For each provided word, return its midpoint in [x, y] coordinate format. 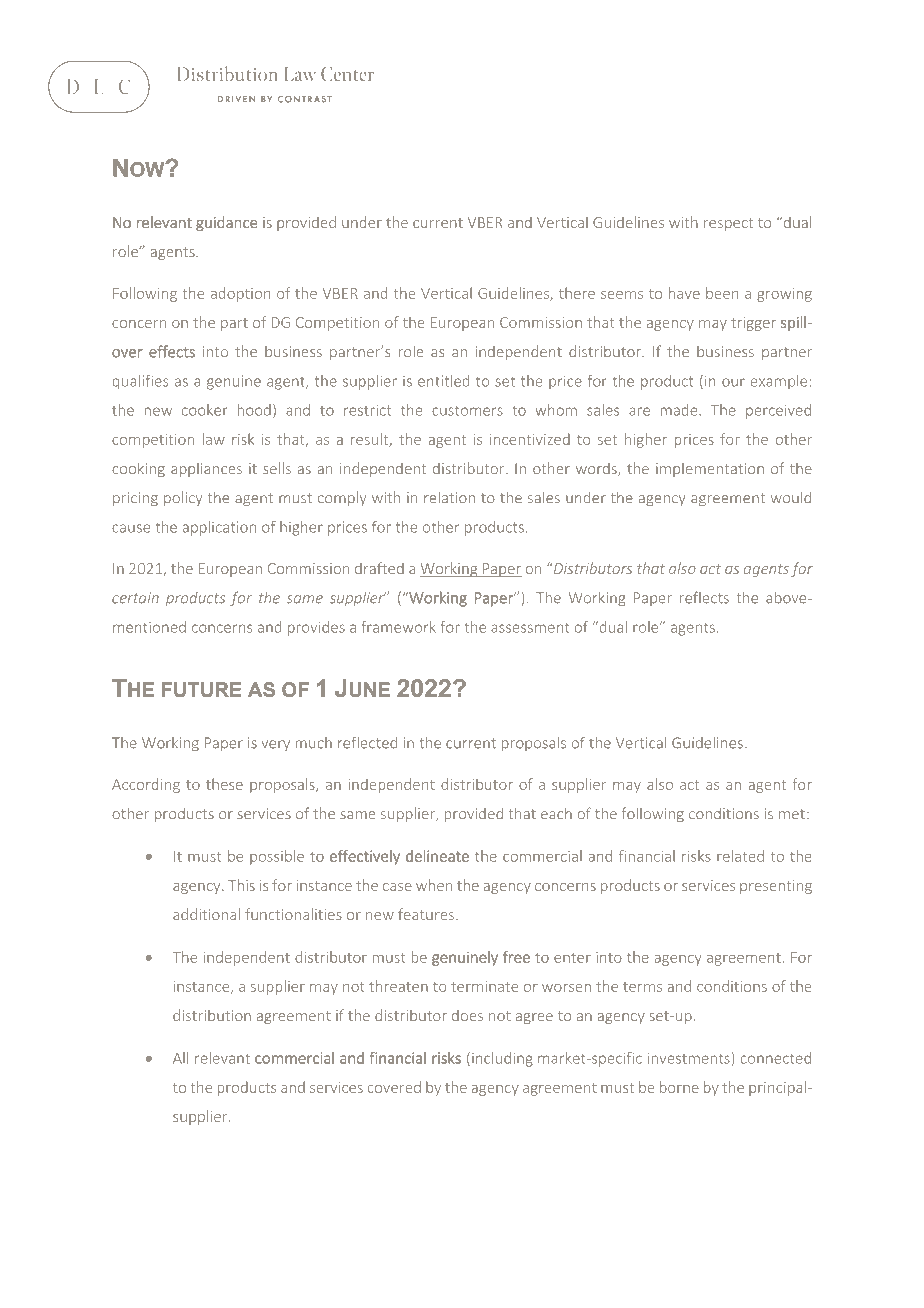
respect [728, 224]
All [180, 1058]
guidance [227, 223]
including [502, 1059]
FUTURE [202, 689]
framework [399, 627]
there [577, 293]
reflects [704, 597]
